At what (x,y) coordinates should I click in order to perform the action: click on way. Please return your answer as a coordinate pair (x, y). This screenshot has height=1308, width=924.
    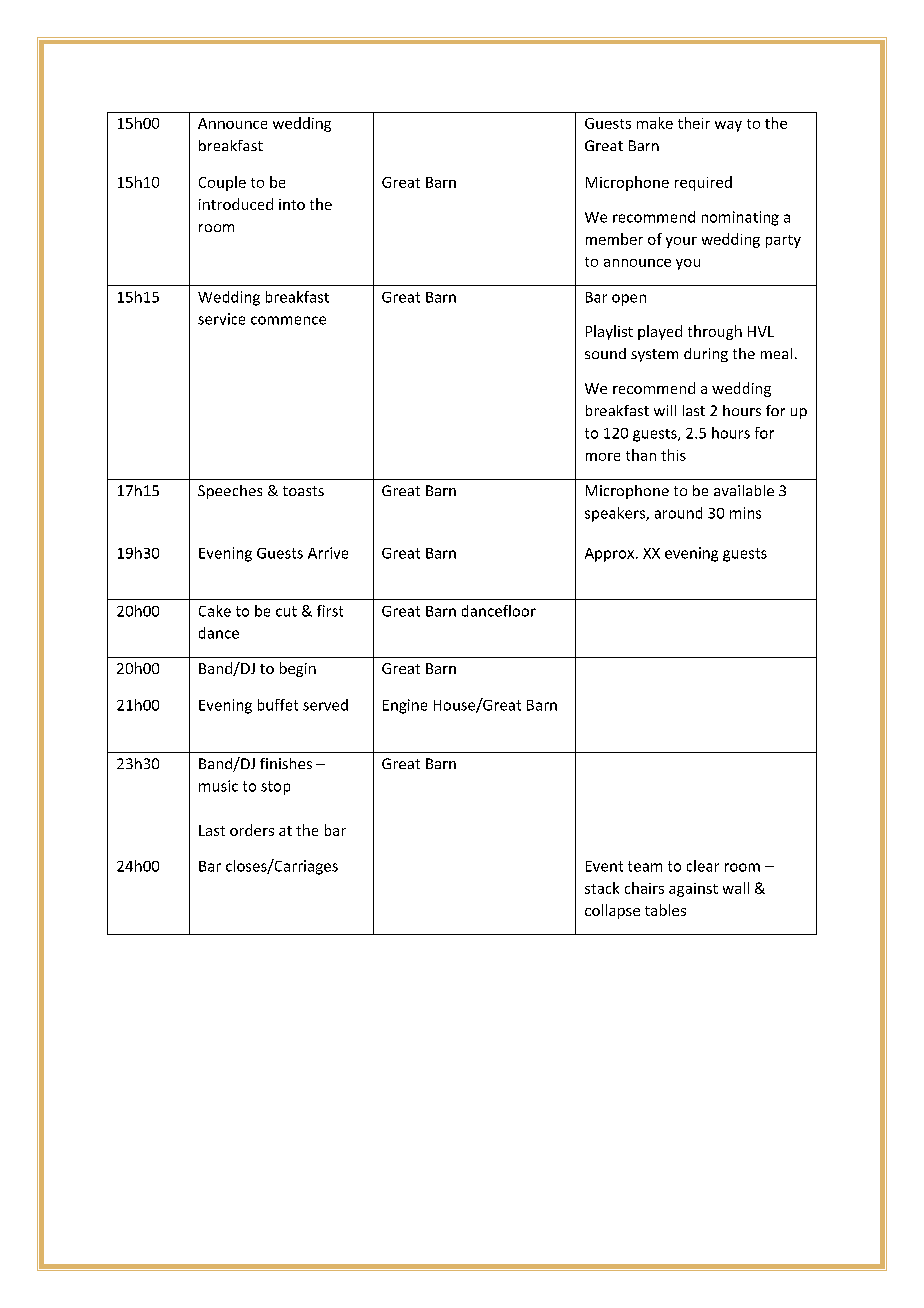
    Looking at the image, I should click on (728, 126).
